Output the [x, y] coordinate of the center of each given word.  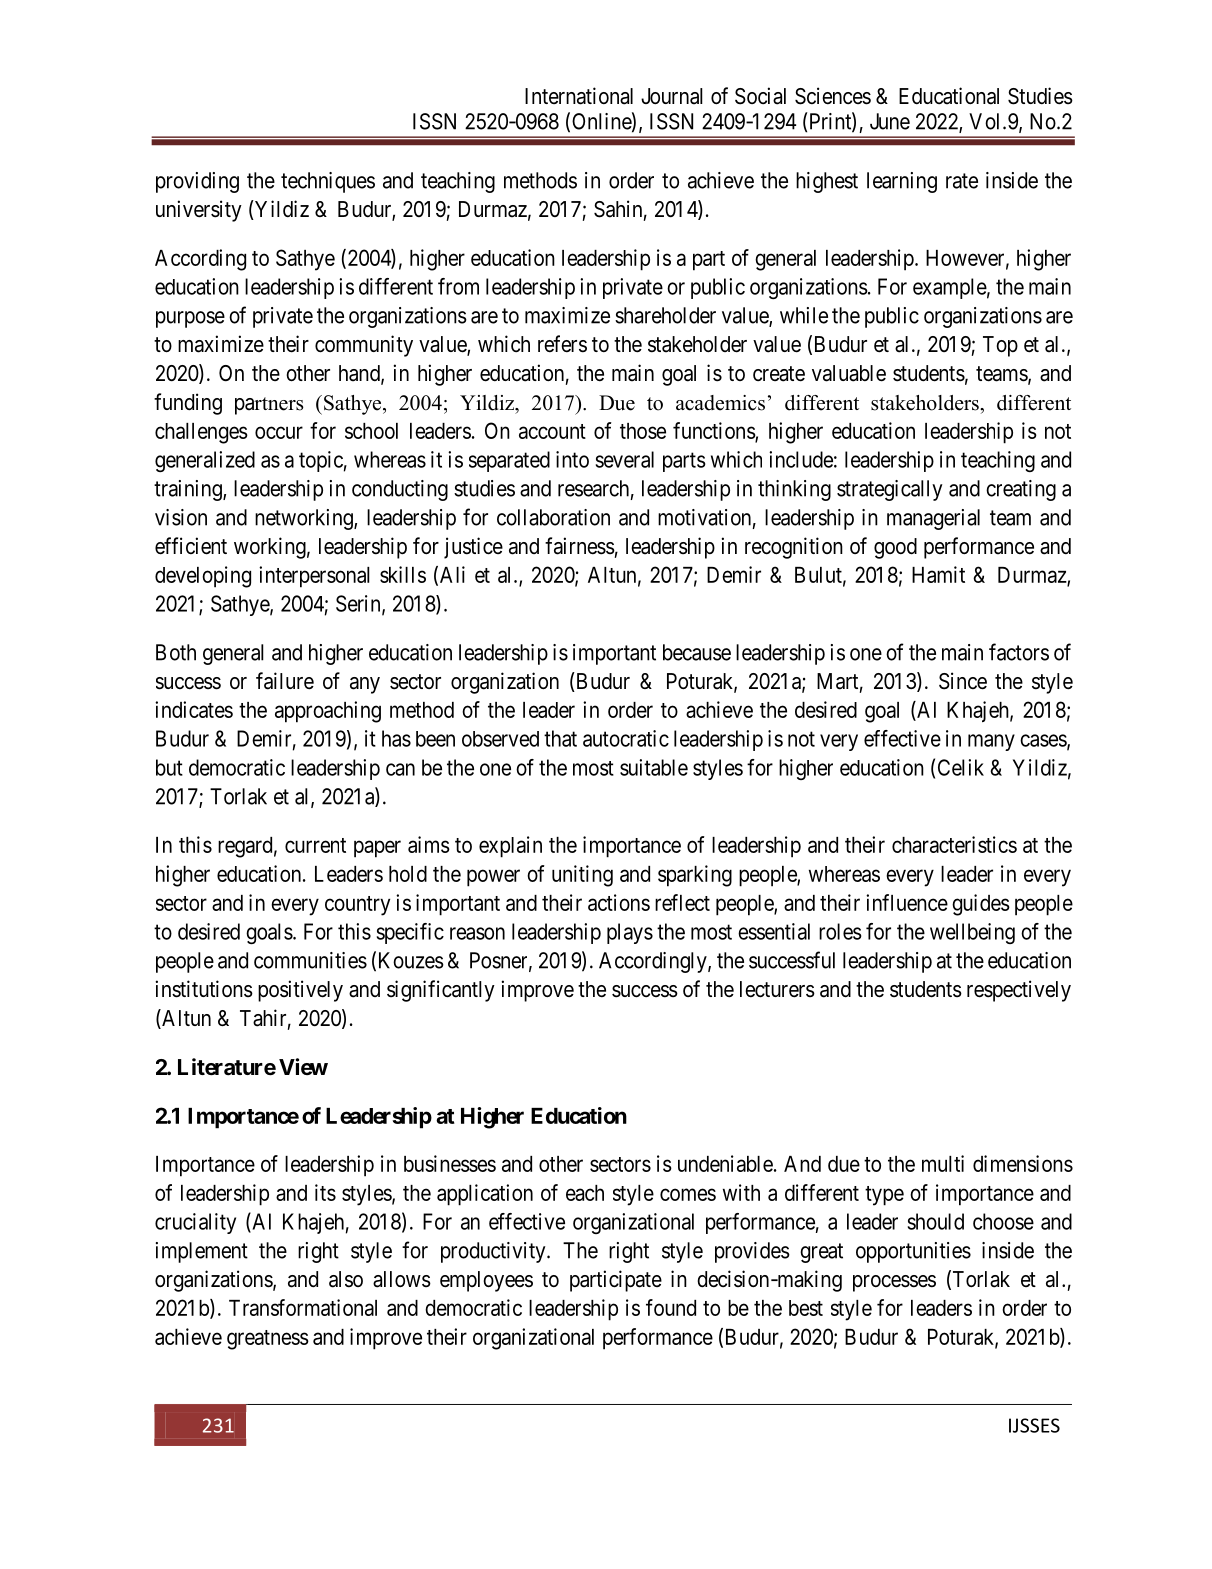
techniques [328, 182]
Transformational [303, 1307]
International [579, 96]
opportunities [913, 1252]
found [671, 1307]
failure [285, 681]
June [890, 121]
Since [963, 681]
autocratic [626, 738]
